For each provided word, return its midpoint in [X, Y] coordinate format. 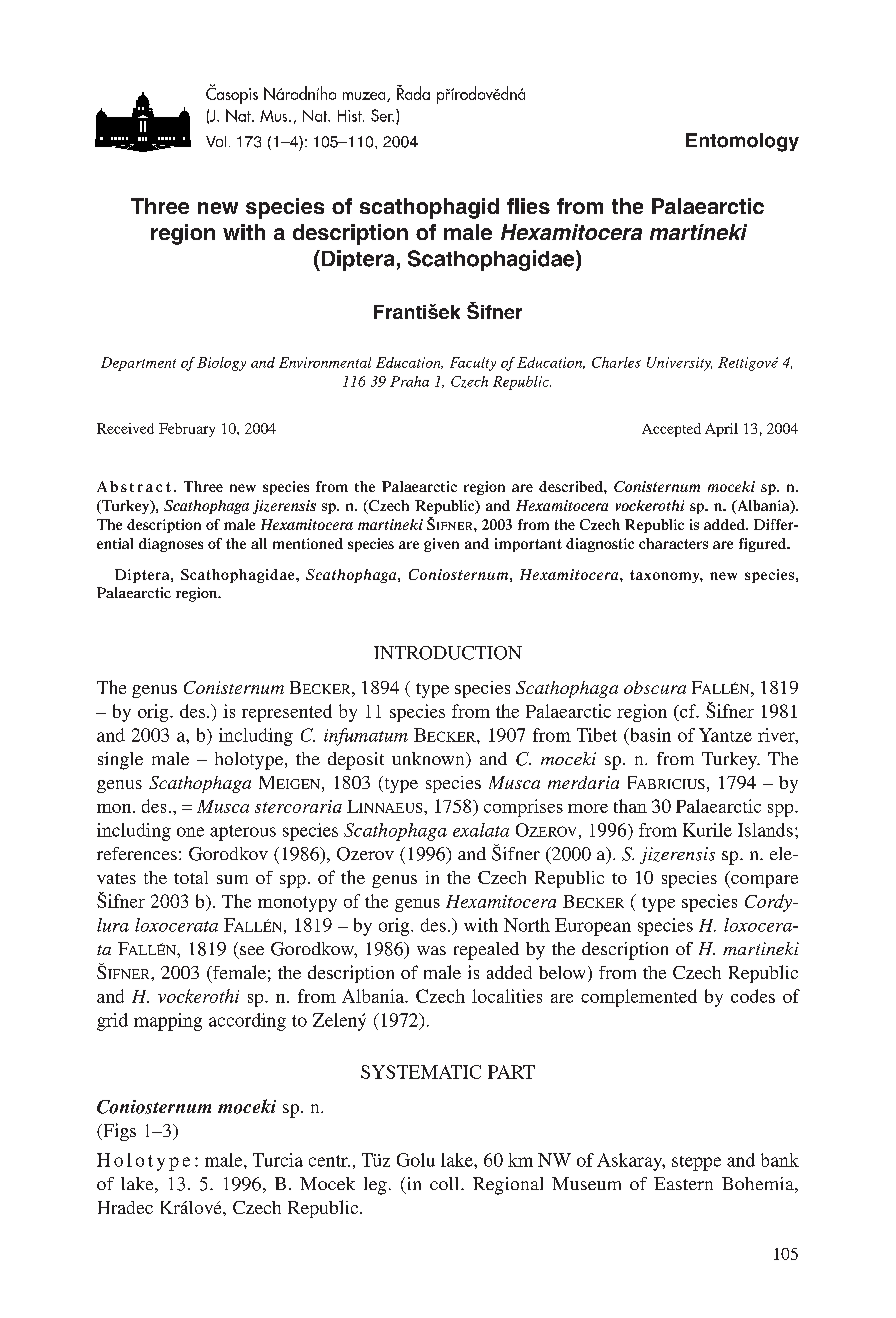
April [721, 430]
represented [287, 713]
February [187, 430]
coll [446, 1183]
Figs [118, 1132]
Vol [216, 141]
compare [763, 881]
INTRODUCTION [448, 653]
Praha [409, 381]
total [191, 877]
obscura [655, 687]
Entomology [742, 142]
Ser [382, 115]
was [431, 950]
